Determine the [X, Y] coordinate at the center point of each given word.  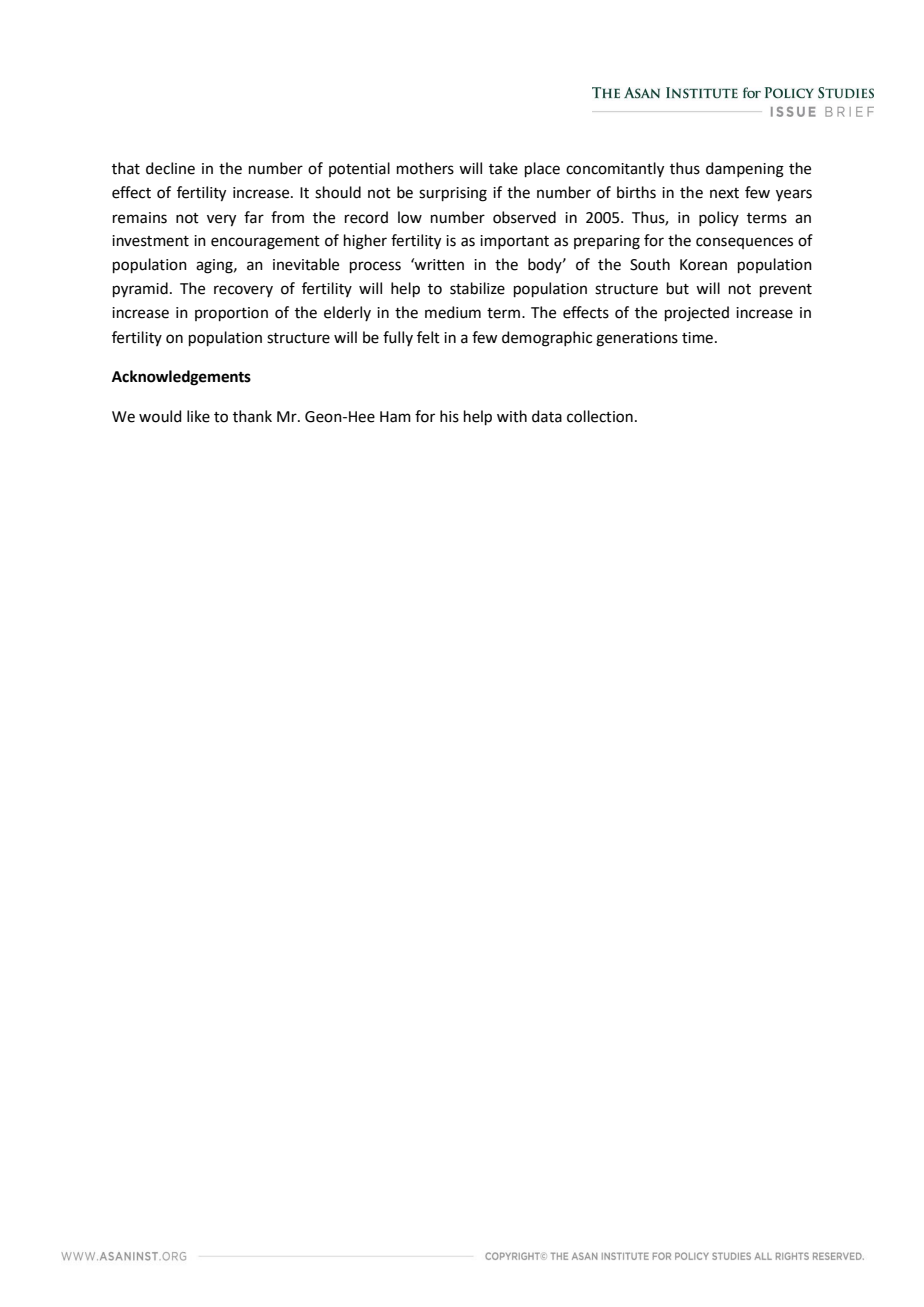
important [514, 242]
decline [170, 168]
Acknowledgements [181, 378]
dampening [745, 170]
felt [428, 337]
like [198, 416]
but [678, 288]
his [449, 416]
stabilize [477, 288]
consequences [744, 243]
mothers [425, 168]
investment [150, 241]
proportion [231, 314]
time [699, 338]
